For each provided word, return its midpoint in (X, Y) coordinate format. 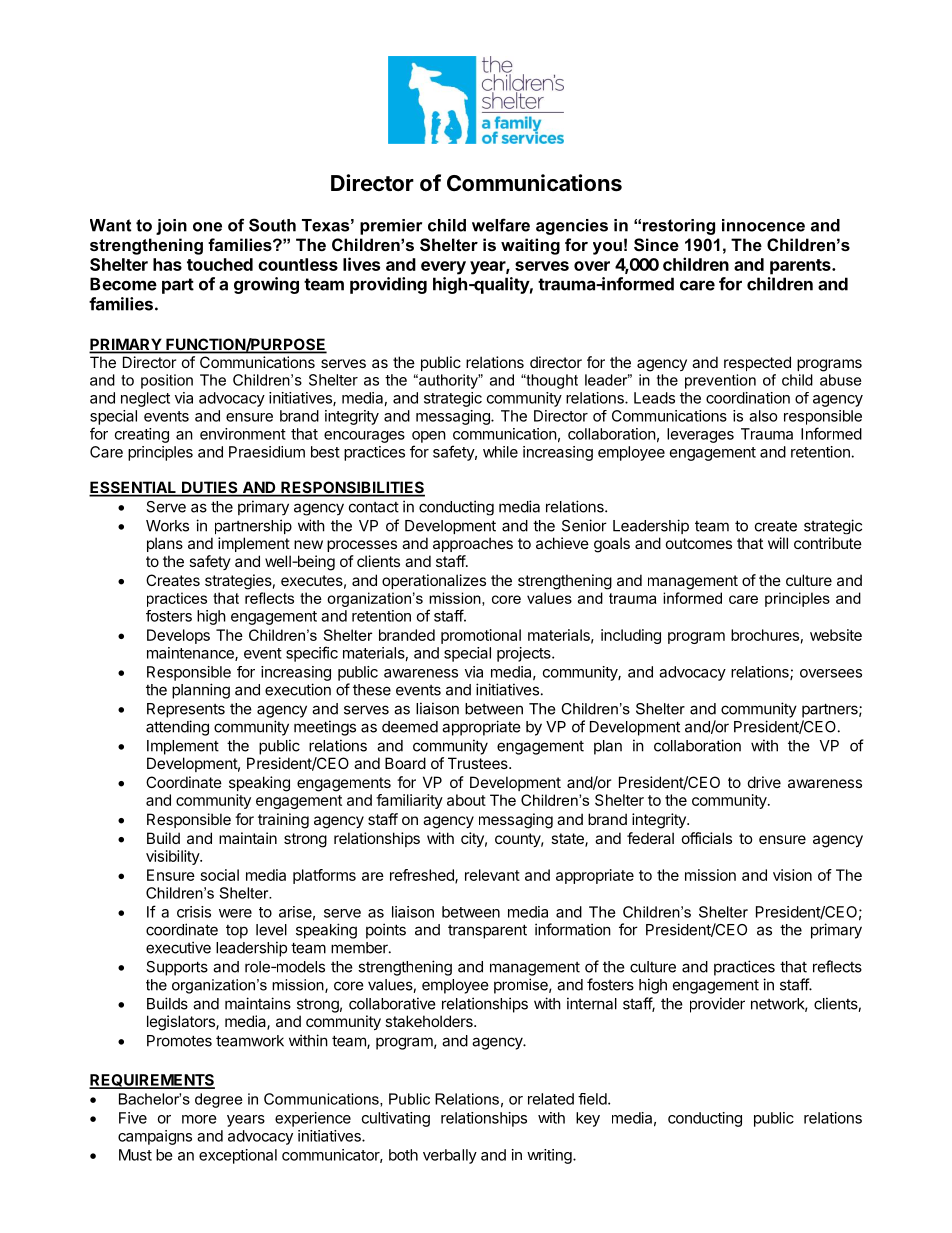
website (836, 635)
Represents (186, 710)
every (443, 268)
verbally (450, 1156)
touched (220, 264)
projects (525, 654)
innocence (763, 225)
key (588, 1119)
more (199, 1119)
